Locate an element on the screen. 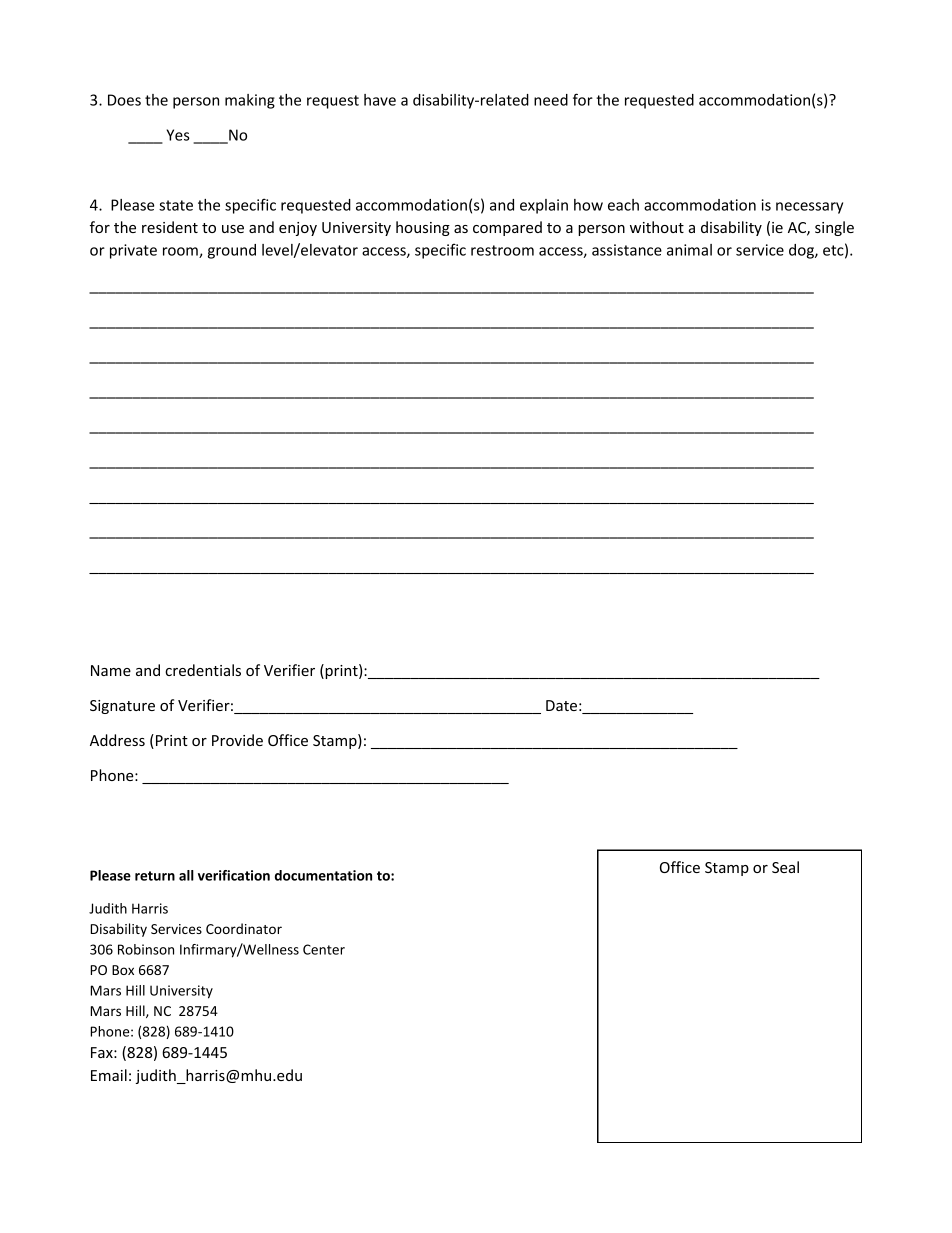  Email is located at coordinates (109, 1075).
